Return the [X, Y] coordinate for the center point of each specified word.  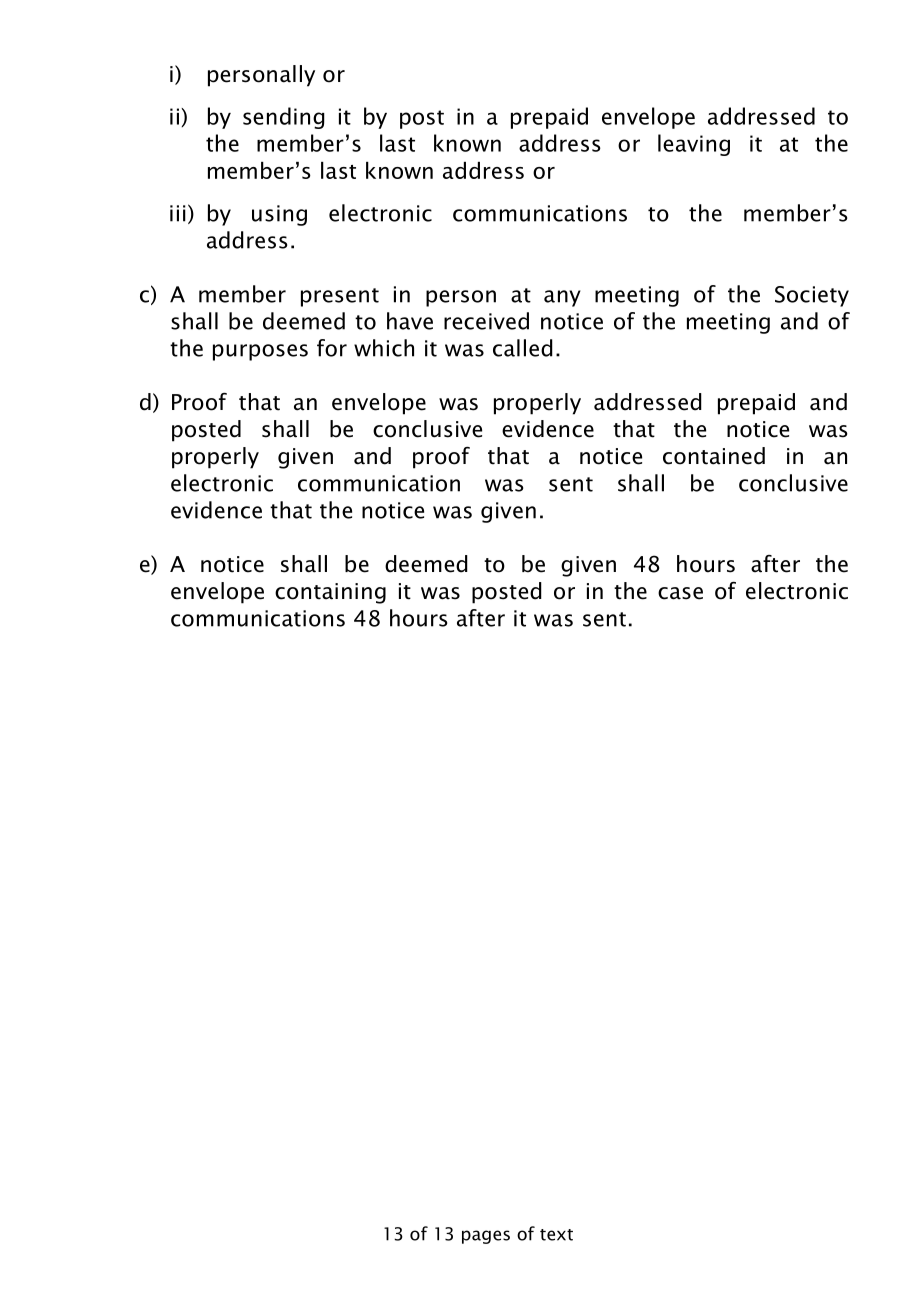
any [562, 298]
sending [284, 118]
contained [714, 456]
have [410, 321]
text [556, 1235]
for [332, 348]
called [523, 348]
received [486, 321]
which [384, 348]
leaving [694, 145]
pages [486, 1237]
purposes [260, 352]
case [680, 593]
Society [812, 296]
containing [330, 593]
